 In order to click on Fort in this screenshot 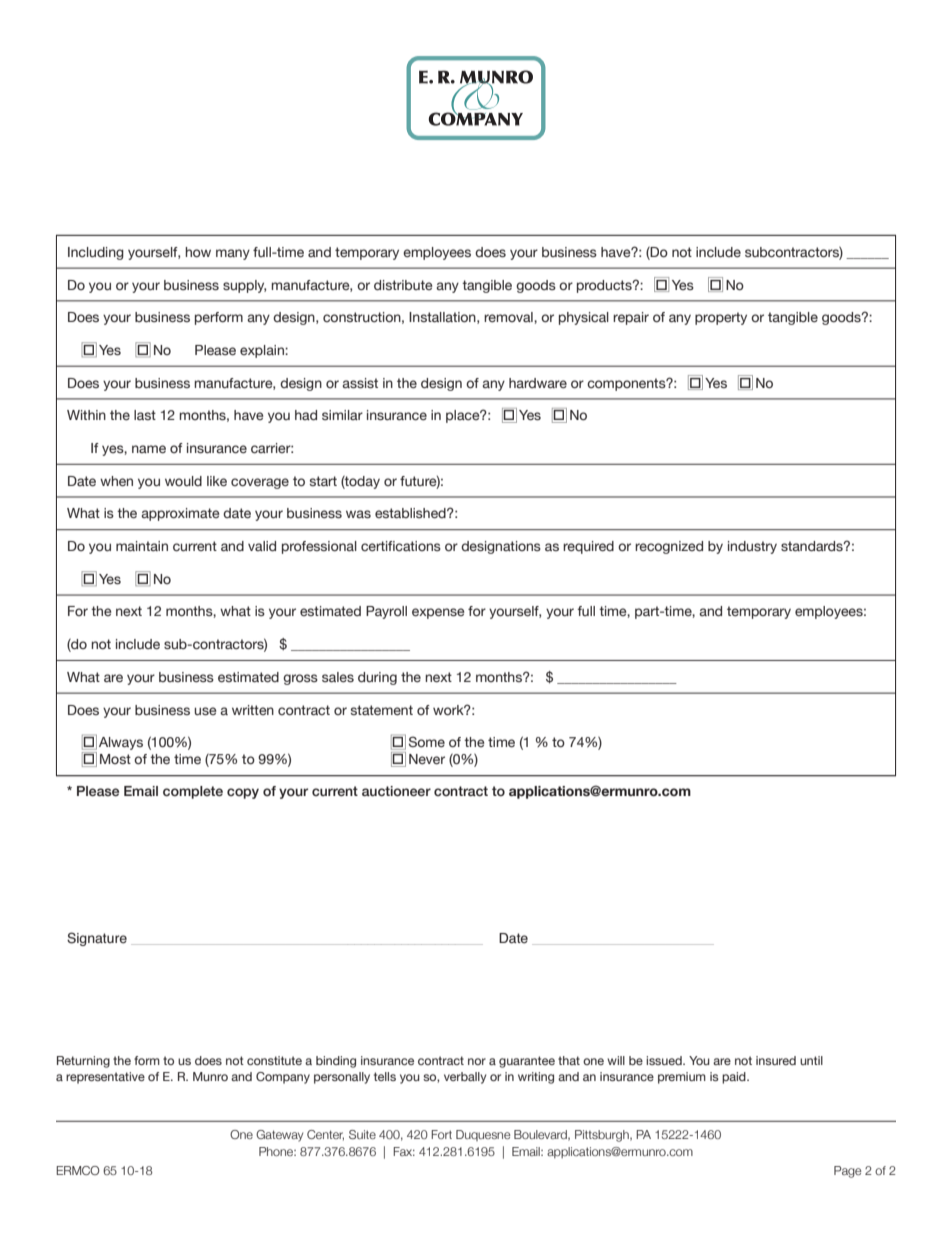, I will do `click(441, 1134)`.
